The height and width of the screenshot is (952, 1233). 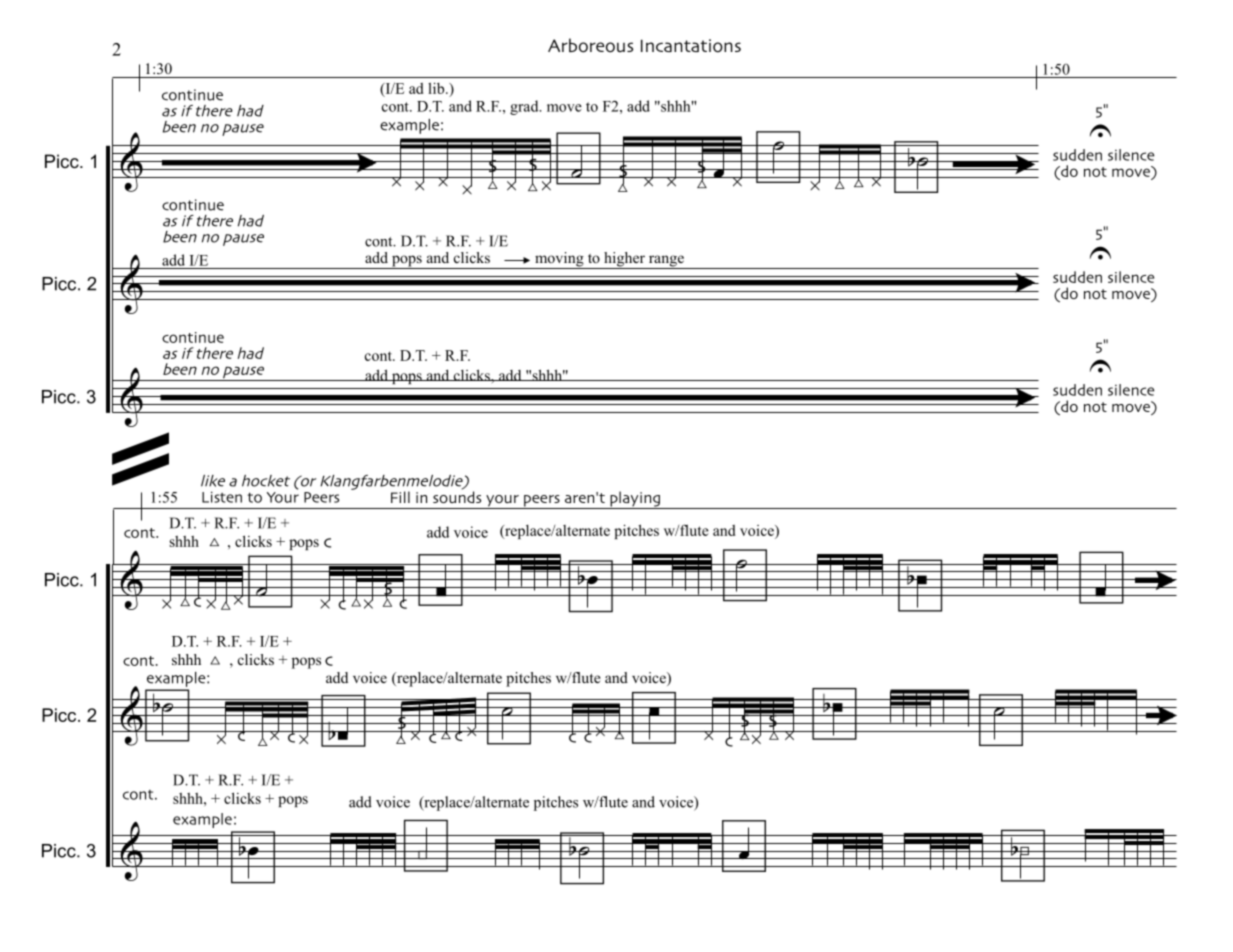 What do you see at coordinates (559, 260) in the screenshot?
I see `moving` at bounding box center [559, 260].
